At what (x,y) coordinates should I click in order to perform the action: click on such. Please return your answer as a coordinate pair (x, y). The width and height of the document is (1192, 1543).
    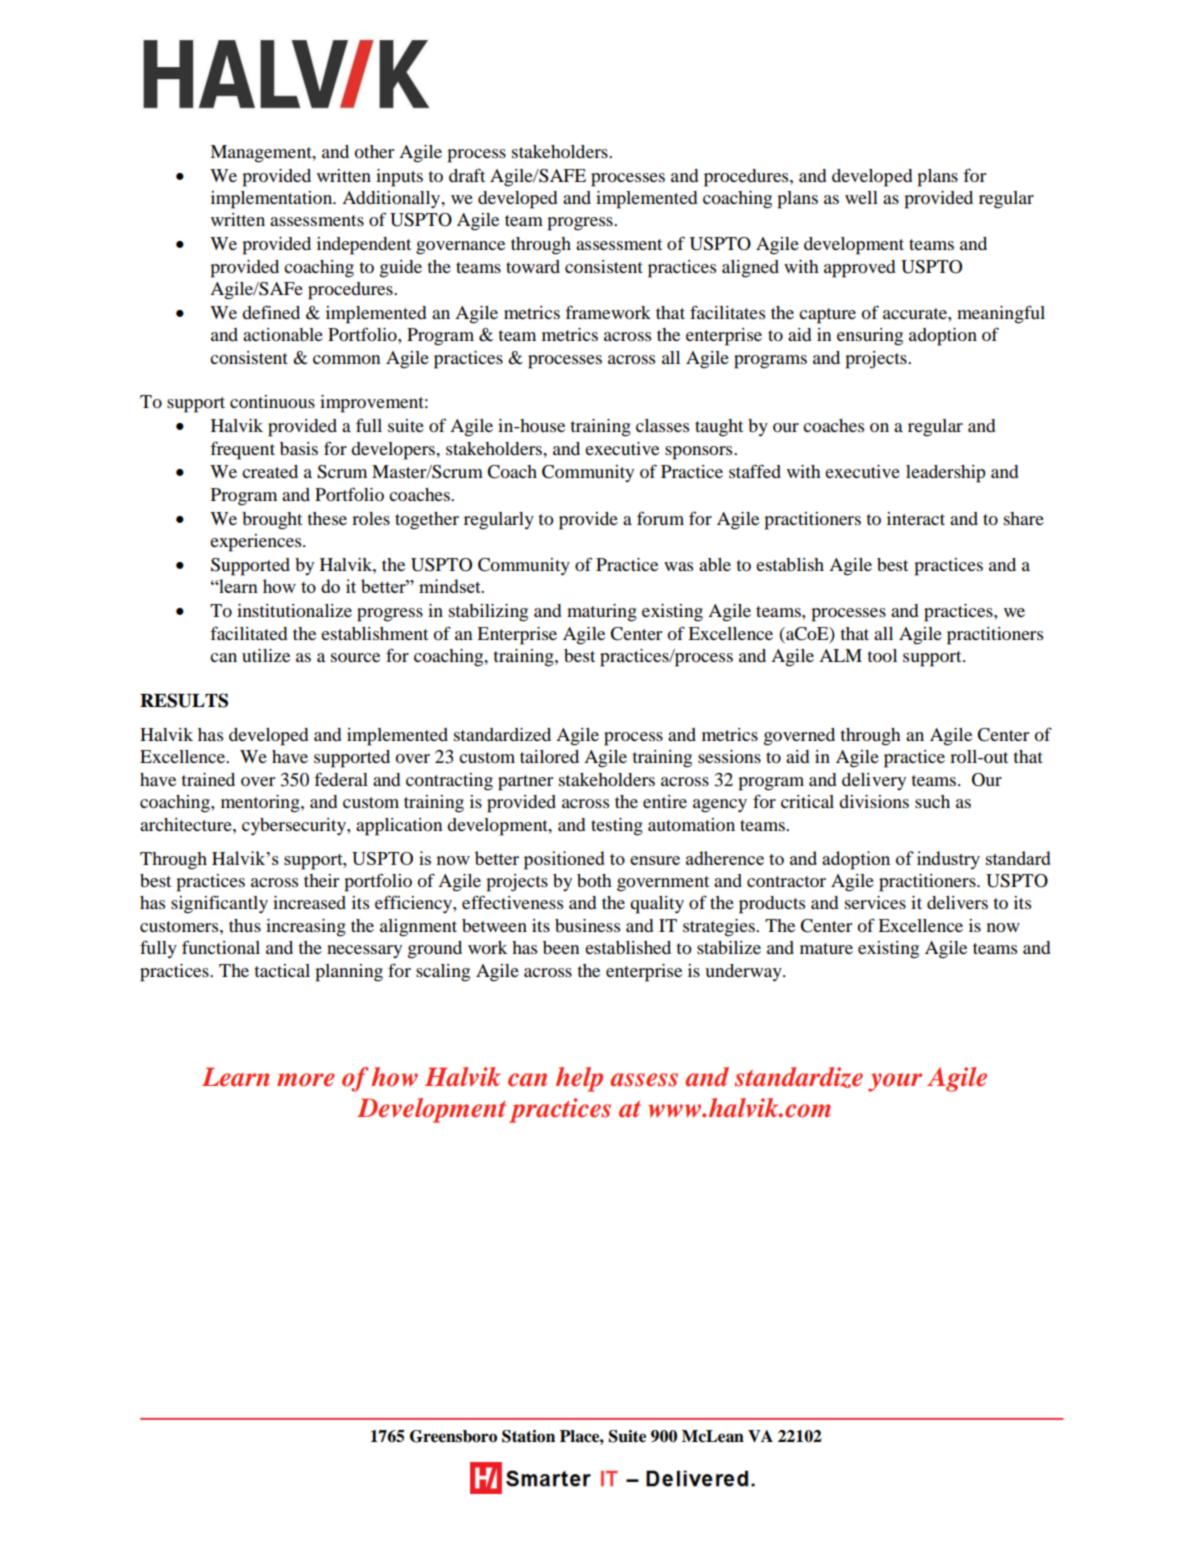
    Looking at the image, I should click on (932, 801).
